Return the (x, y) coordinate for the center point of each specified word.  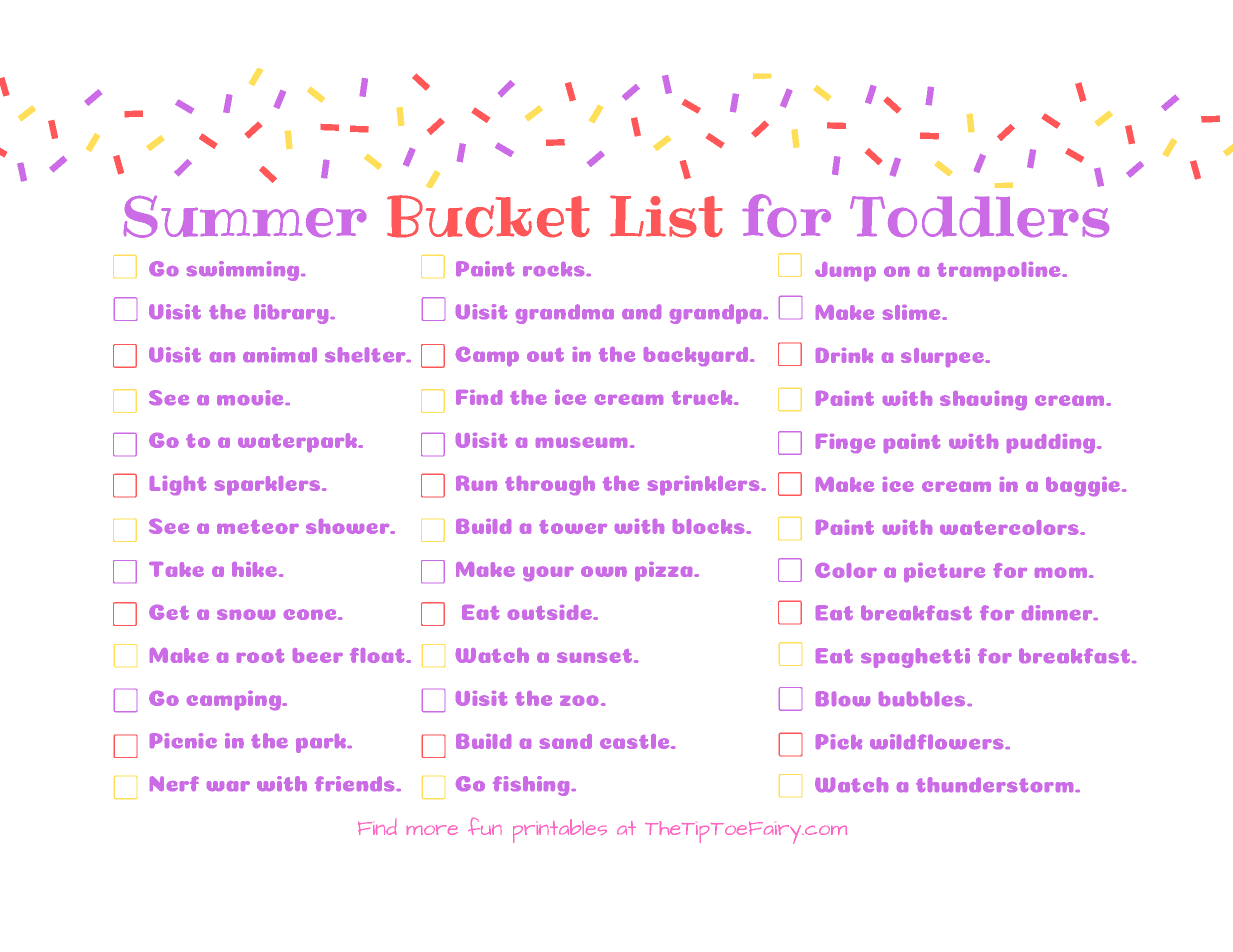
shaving (983, 400)
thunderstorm (996, 784)
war (228, 786)
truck (703, 397)
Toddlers (979, 216)
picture (944, 572)
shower (349, 526)
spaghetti (915, 658)
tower (573, 527)
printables (560, 831)
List (666, 216)
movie (251, 397)
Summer (245, 217)
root (260, 656)
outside (551, 612)
